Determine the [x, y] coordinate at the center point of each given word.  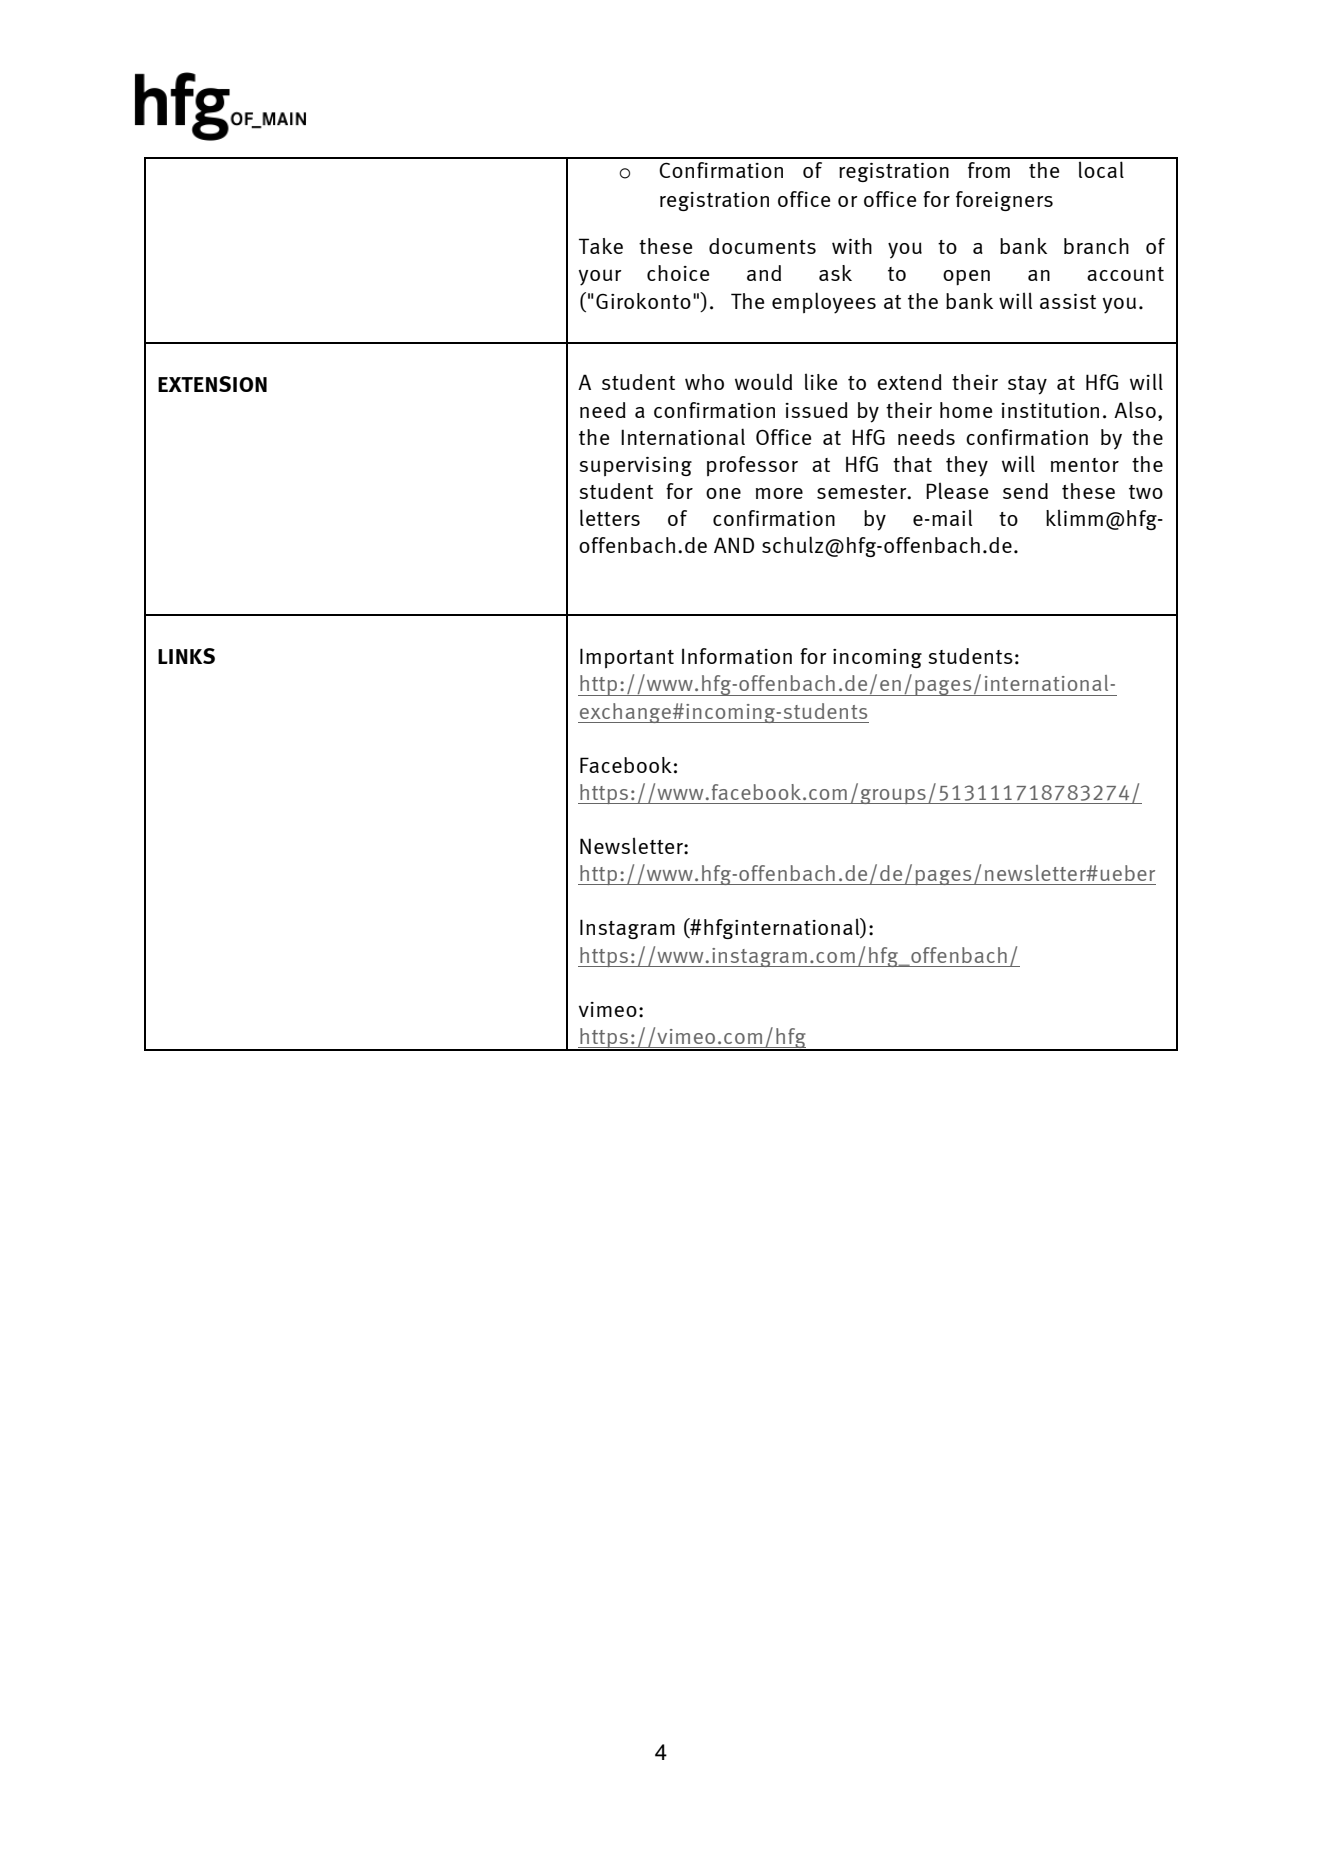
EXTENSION [212, 384]
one [723, 493]
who [704, 382]
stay [1027, 385]
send [1025, 491]
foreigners [1004, 201]
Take [601, 246]
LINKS [186, 656]
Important [627, 658]
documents [762, 246]
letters [610, 517]
